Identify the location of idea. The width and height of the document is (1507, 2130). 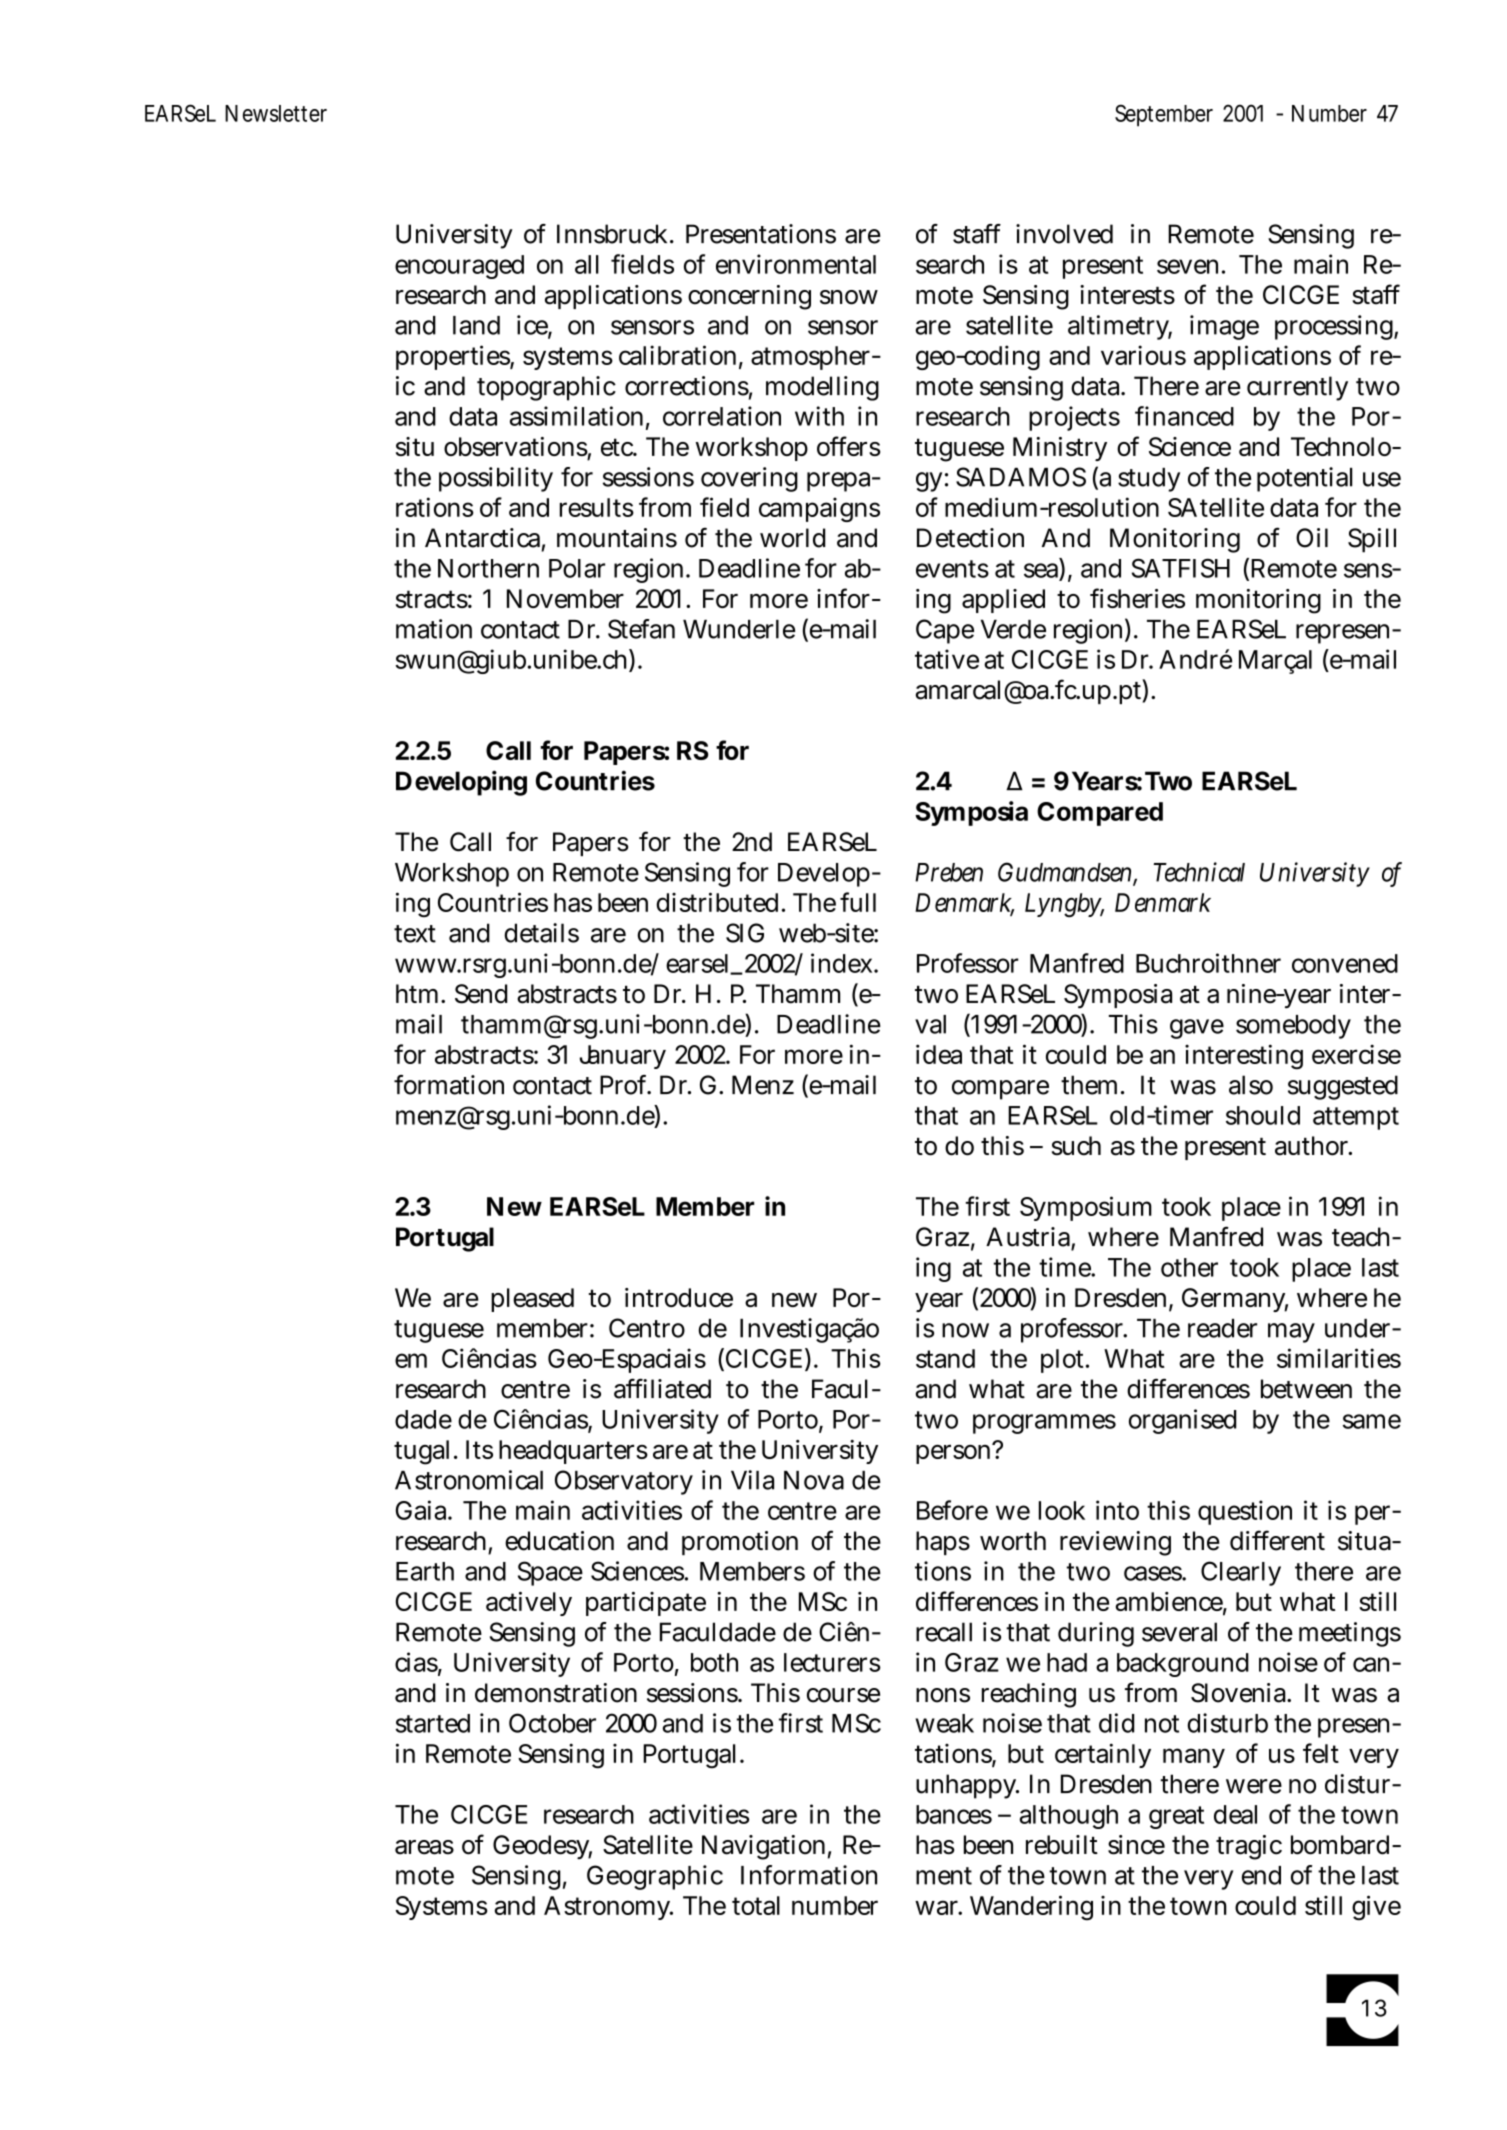
(939, 1054).
